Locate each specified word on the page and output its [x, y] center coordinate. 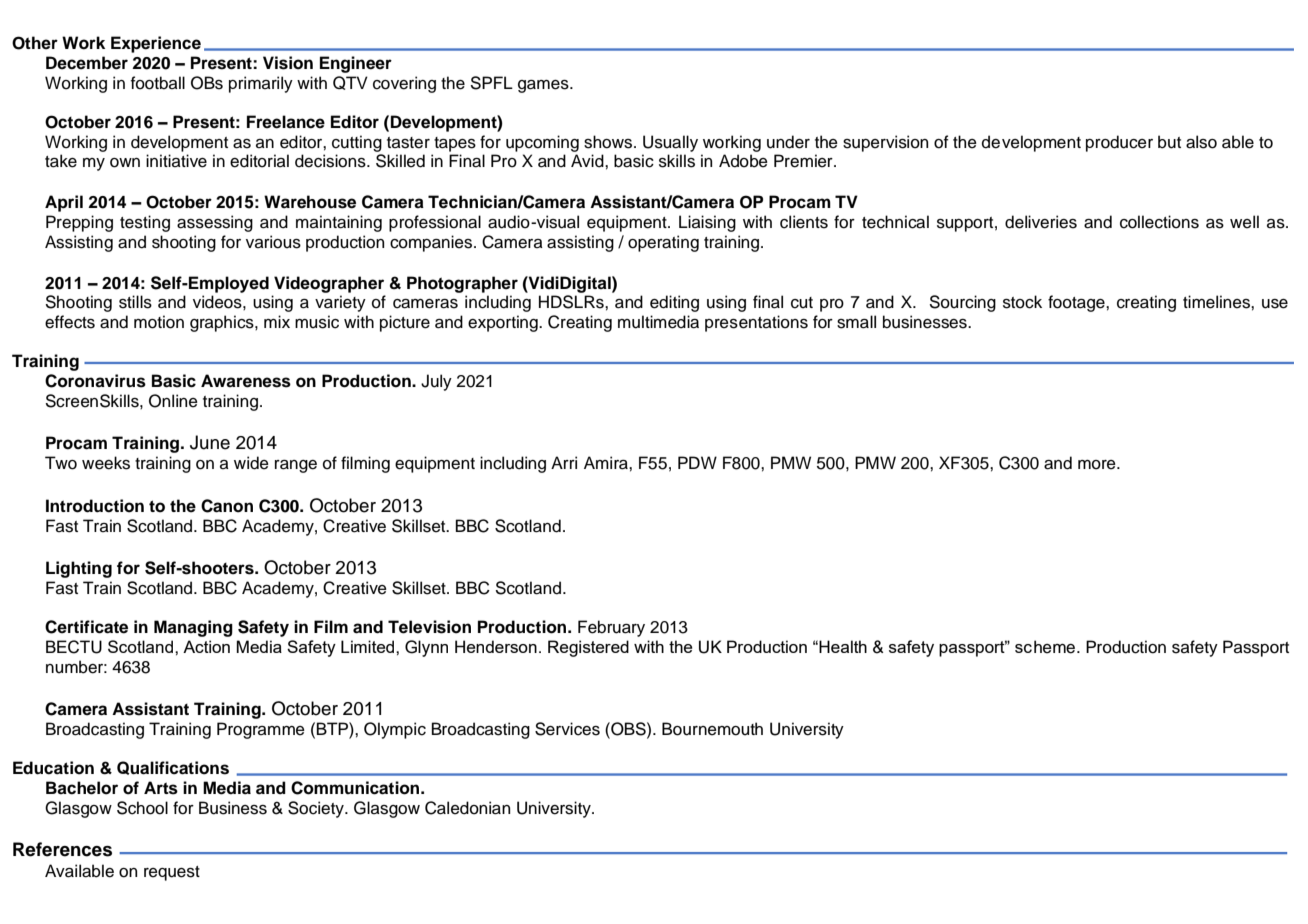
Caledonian [467, 808]
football [158, 83]
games [544, 86]
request [172, 873]
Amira [607, 463]
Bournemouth [712, 729]
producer [1119, 143]
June [210, 442]
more [1098, 465]
